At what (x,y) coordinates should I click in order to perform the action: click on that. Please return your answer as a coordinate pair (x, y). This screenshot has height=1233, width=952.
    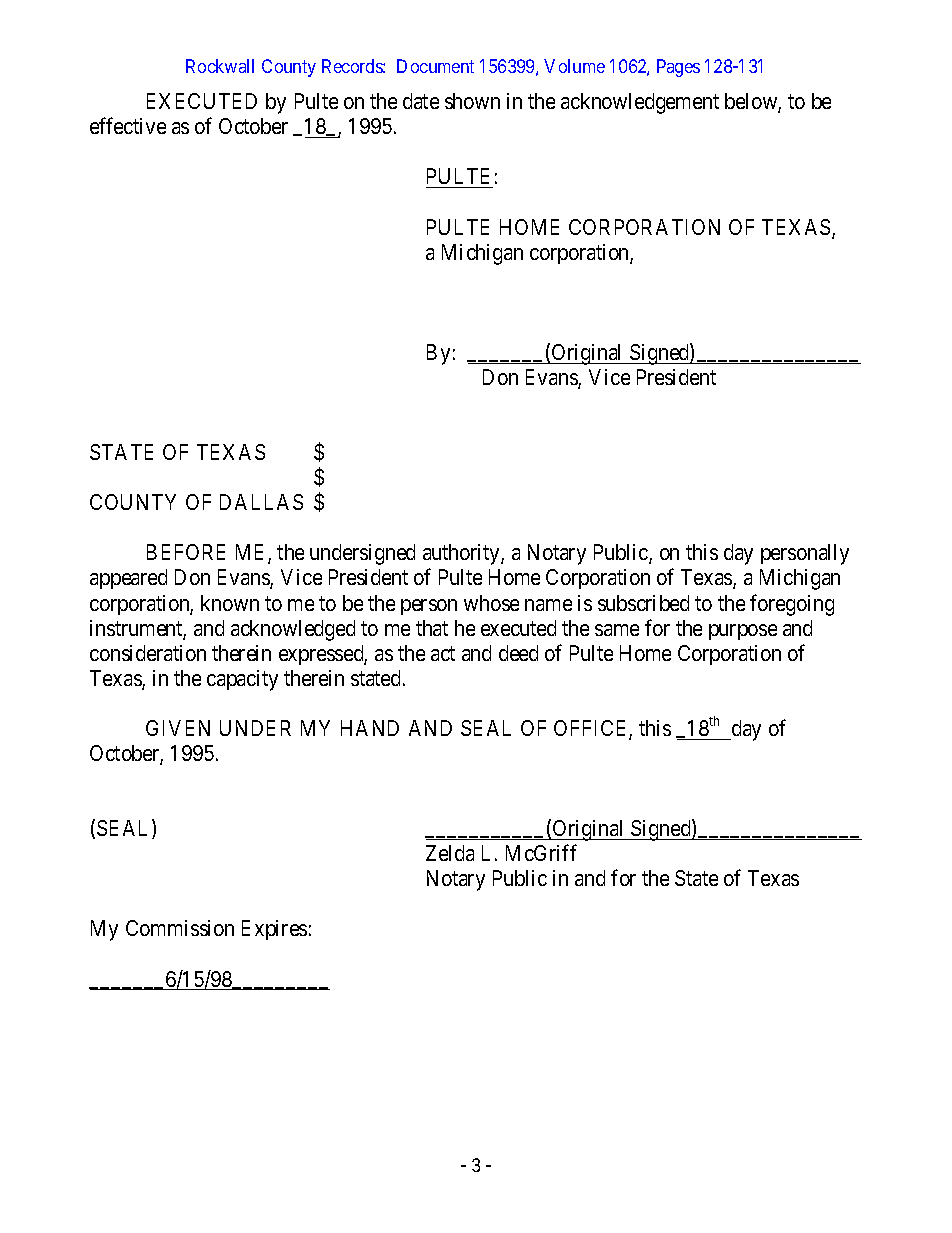
    Looking at the image, I should click on (432, 628).
